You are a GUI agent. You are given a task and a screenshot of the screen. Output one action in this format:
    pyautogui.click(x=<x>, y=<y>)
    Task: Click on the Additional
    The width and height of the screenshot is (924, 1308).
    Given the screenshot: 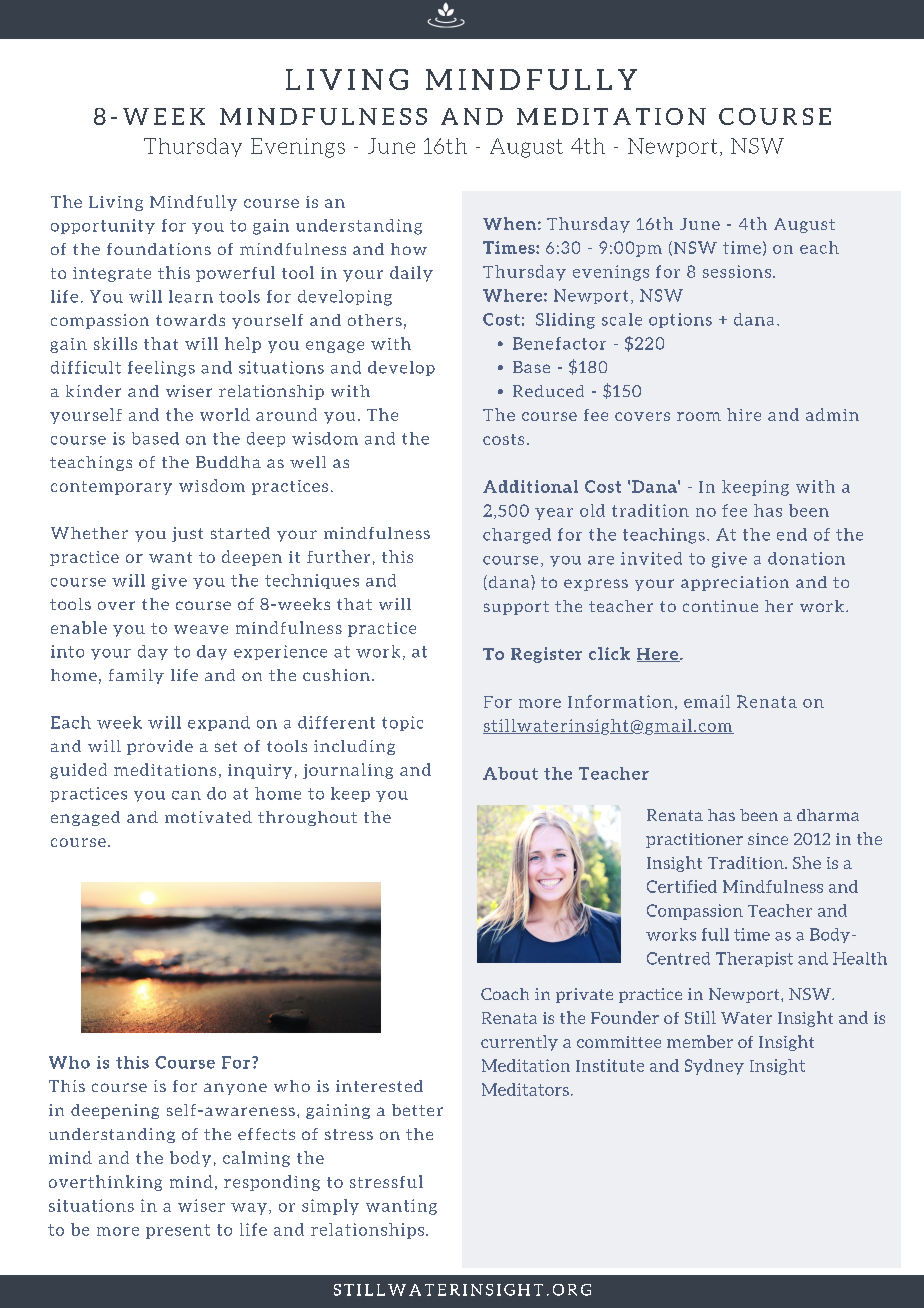 What is the action you would take?
    pyautogui.click(x=530, y=486)
